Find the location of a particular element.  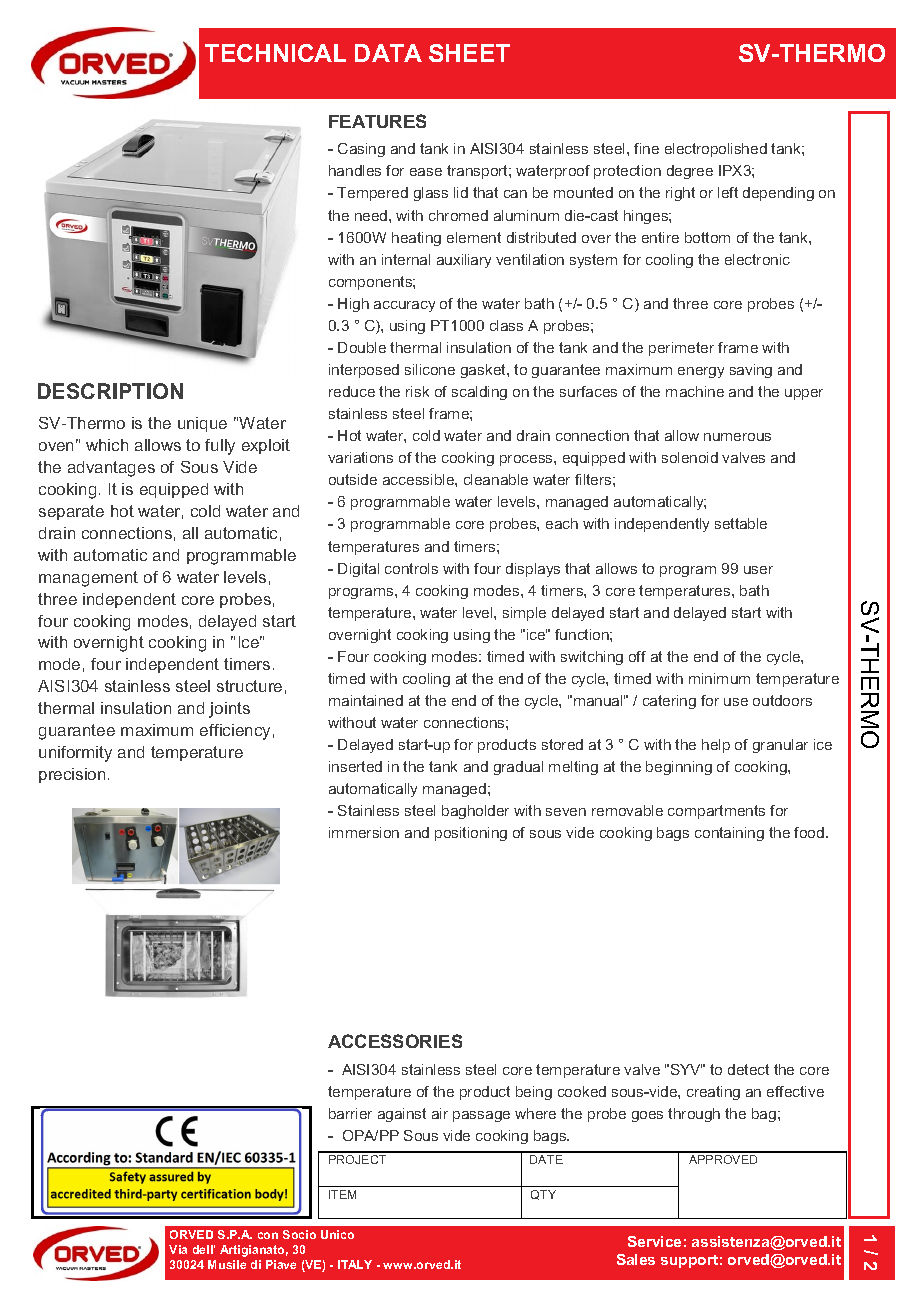

precision is located at coordinates (72, 775).
